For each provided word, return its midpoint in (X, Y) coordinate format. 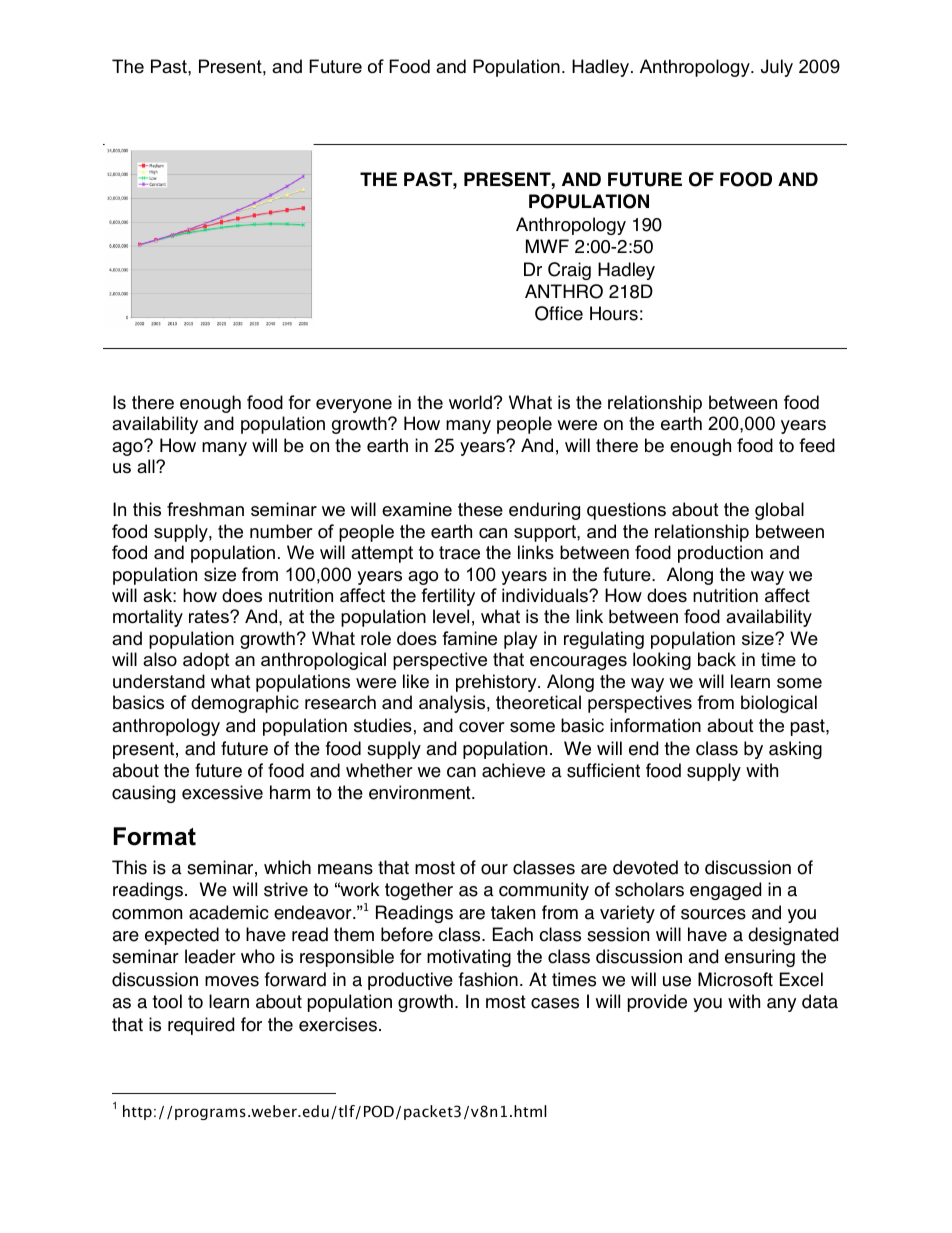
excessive (222, 792)
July (777, 68)
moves (232, 981)
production (720, 554)
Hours (614, 313)
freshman (205, 509)
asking (795, 750)
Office (559, 313)
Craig (569, 271)
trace (459, 553)
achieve (513, 770)
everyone (354, 406)
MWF (547, 246)
